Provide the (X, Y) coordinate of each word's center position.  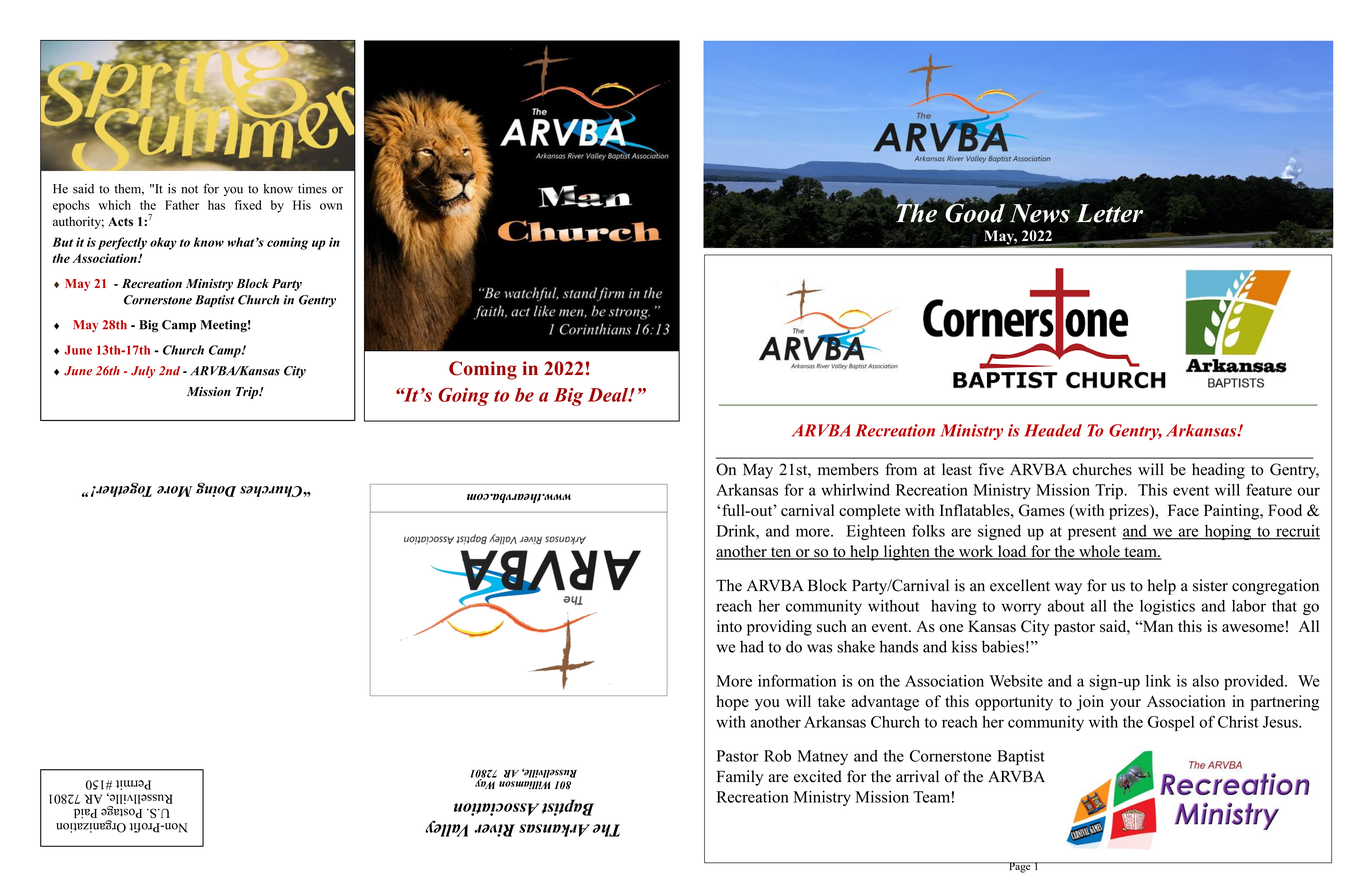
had (752, 646)
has (216, 205)
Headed (1053, 430)
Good (975, 212)
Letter (1109, 213)
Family (740, 778)
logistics (1167, 607)
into (729, 626)
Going (463, 396)
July (143, 372)
